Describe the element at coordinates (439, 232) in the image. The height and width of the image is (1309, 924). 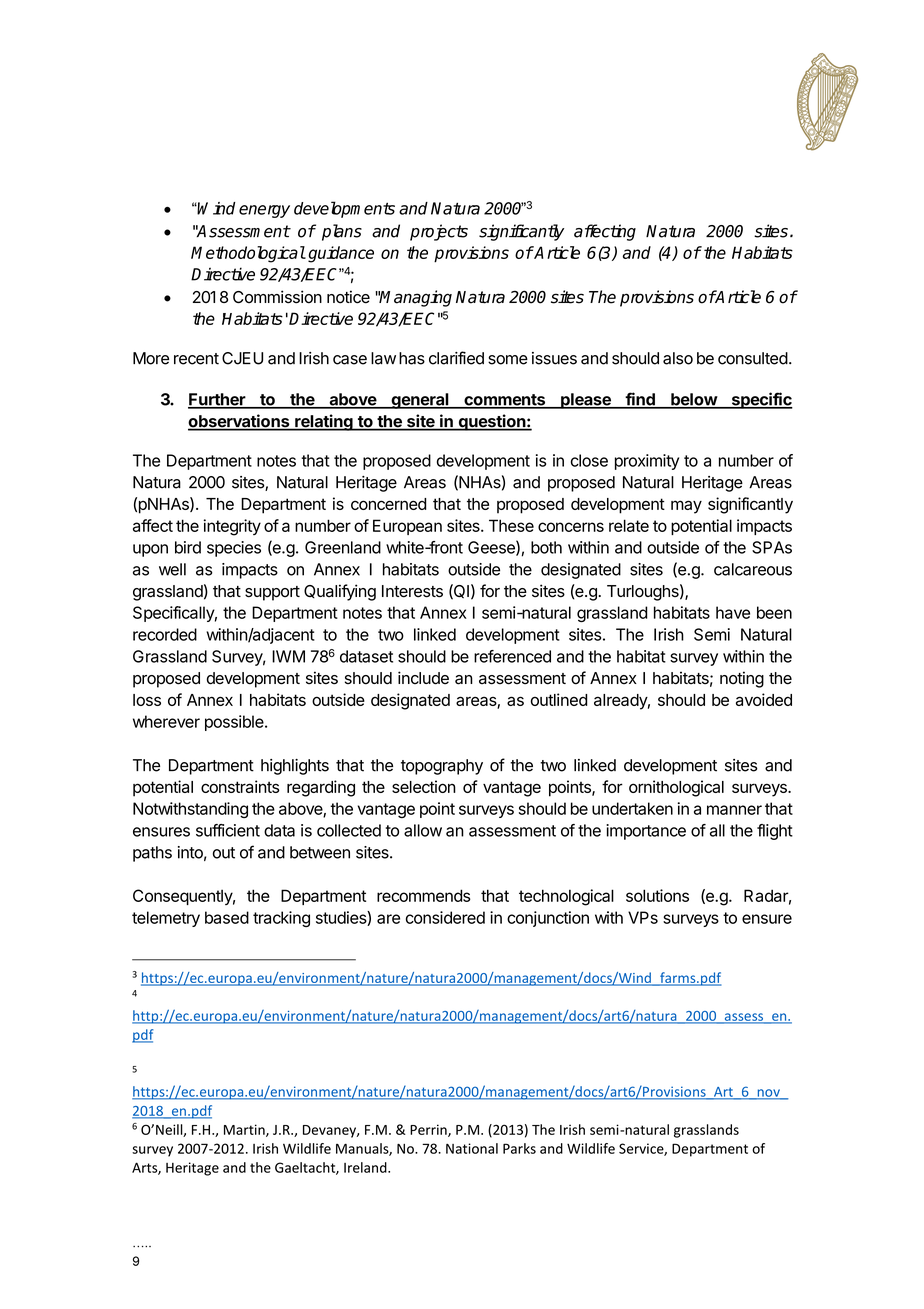
I see `projects` at that location.
